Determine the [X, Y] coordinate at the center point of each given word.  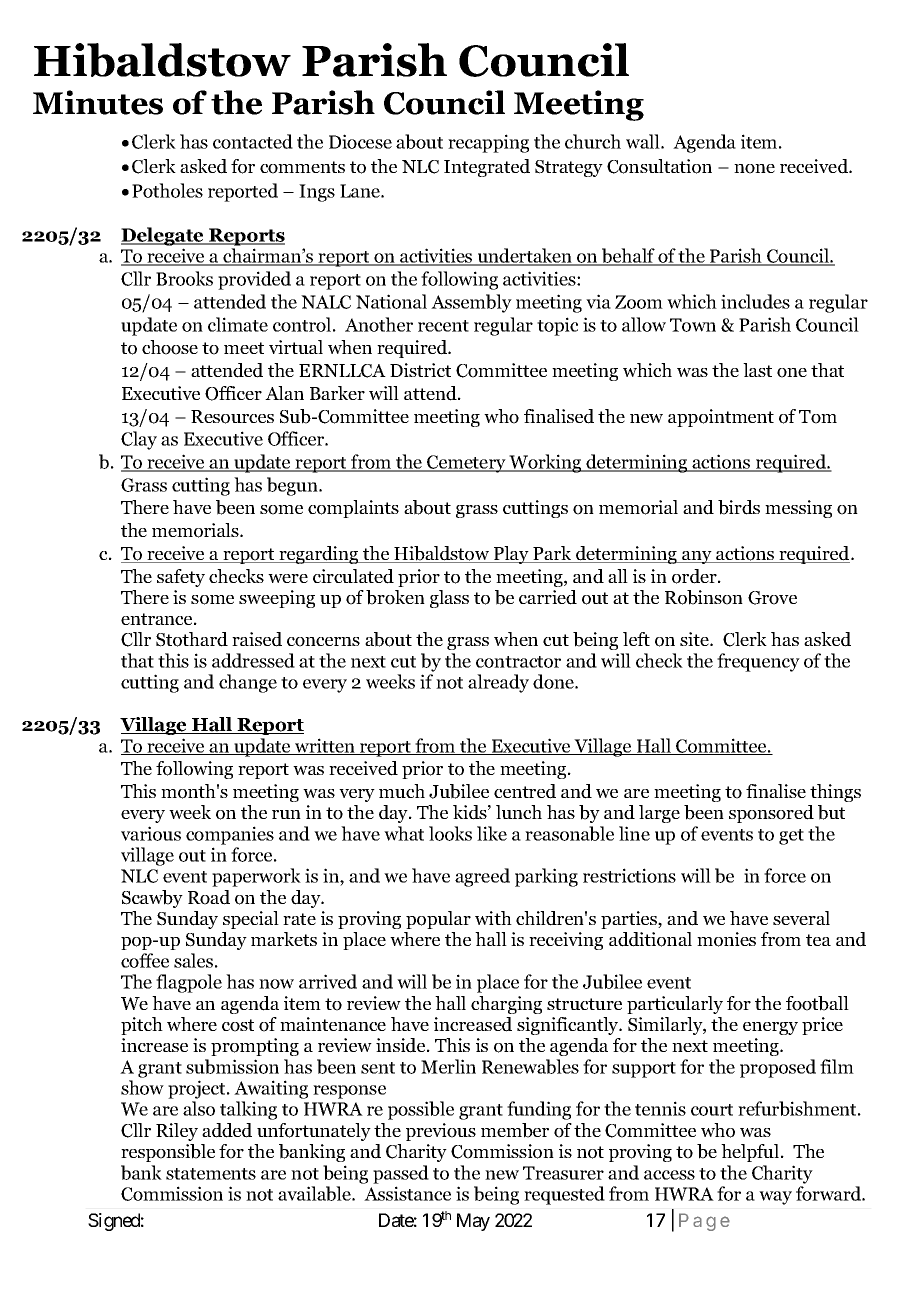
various [151, 833]
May [473, 1222]
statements [211, 1174]
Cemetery [466, 464]
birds [739, 507]
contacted [253, 141]
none [754, 169]
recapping [488, 143]
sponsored [771, 814]
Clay [139, 440]
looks [450, 833]
